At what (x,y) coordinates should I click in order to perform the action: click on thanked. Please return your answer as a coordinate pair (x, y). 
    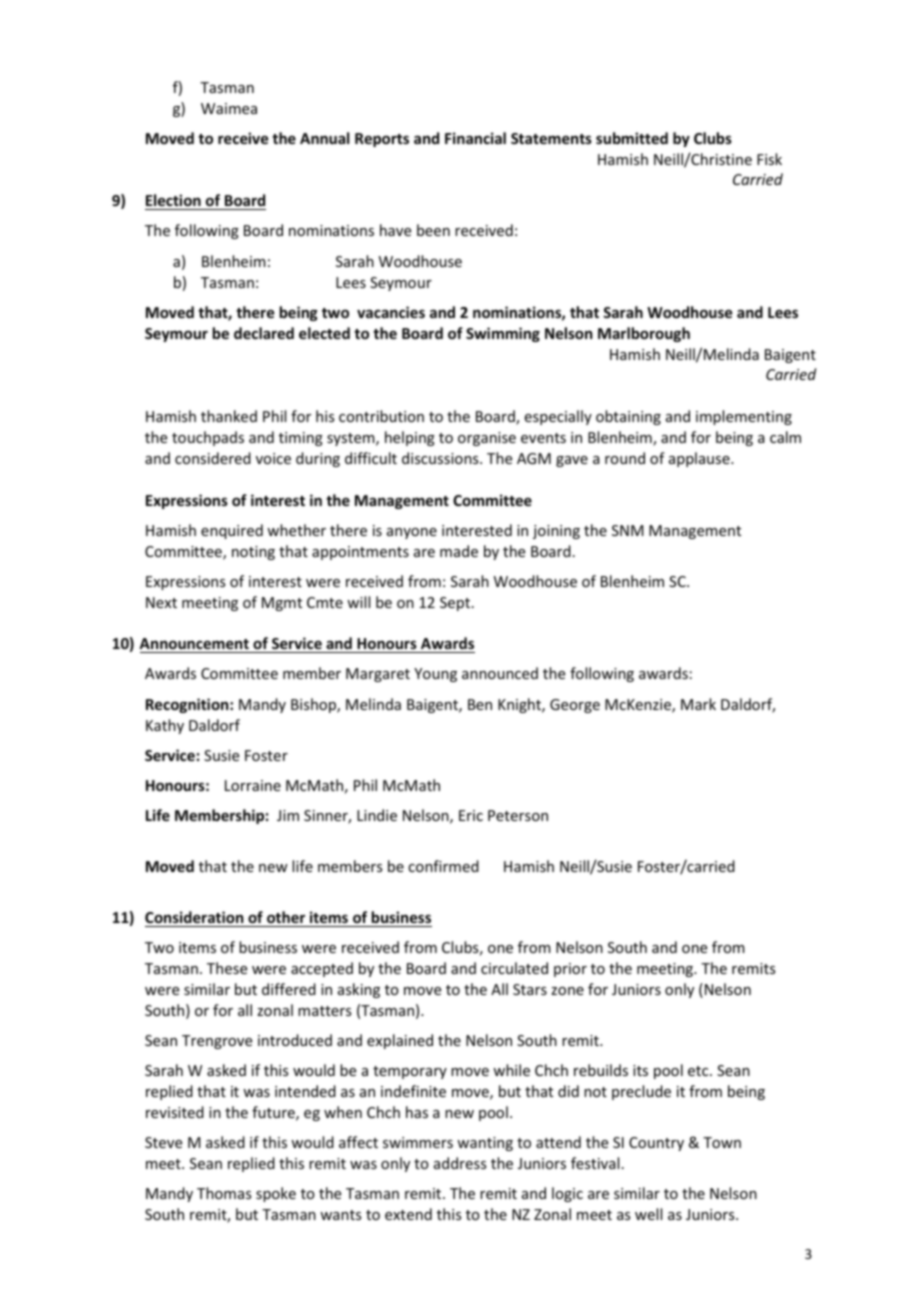
    Looking at the image, I should click on (229, 416).
